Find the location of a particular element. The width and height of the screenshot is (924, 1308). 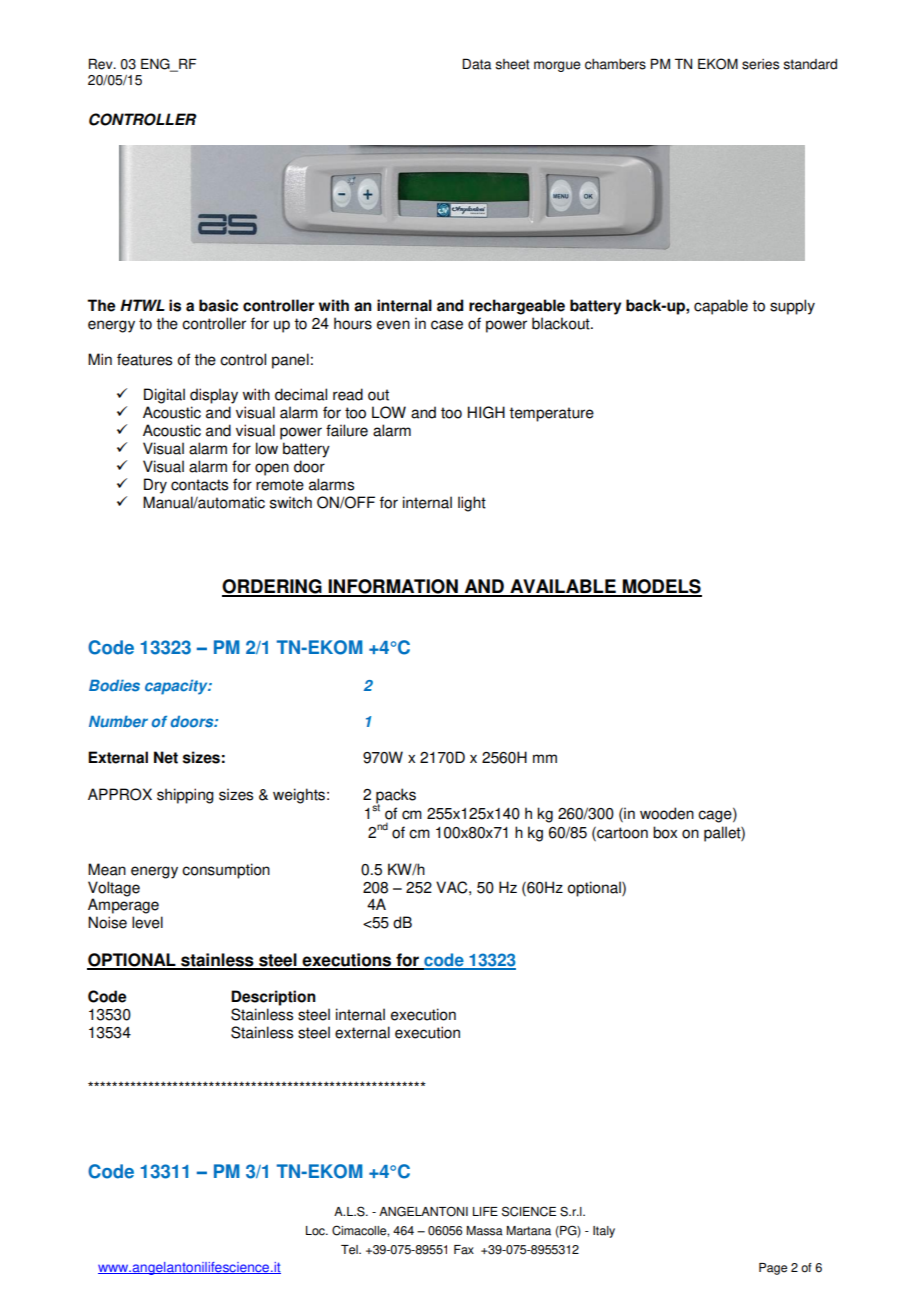

series is located at coordinates (760, 64).
